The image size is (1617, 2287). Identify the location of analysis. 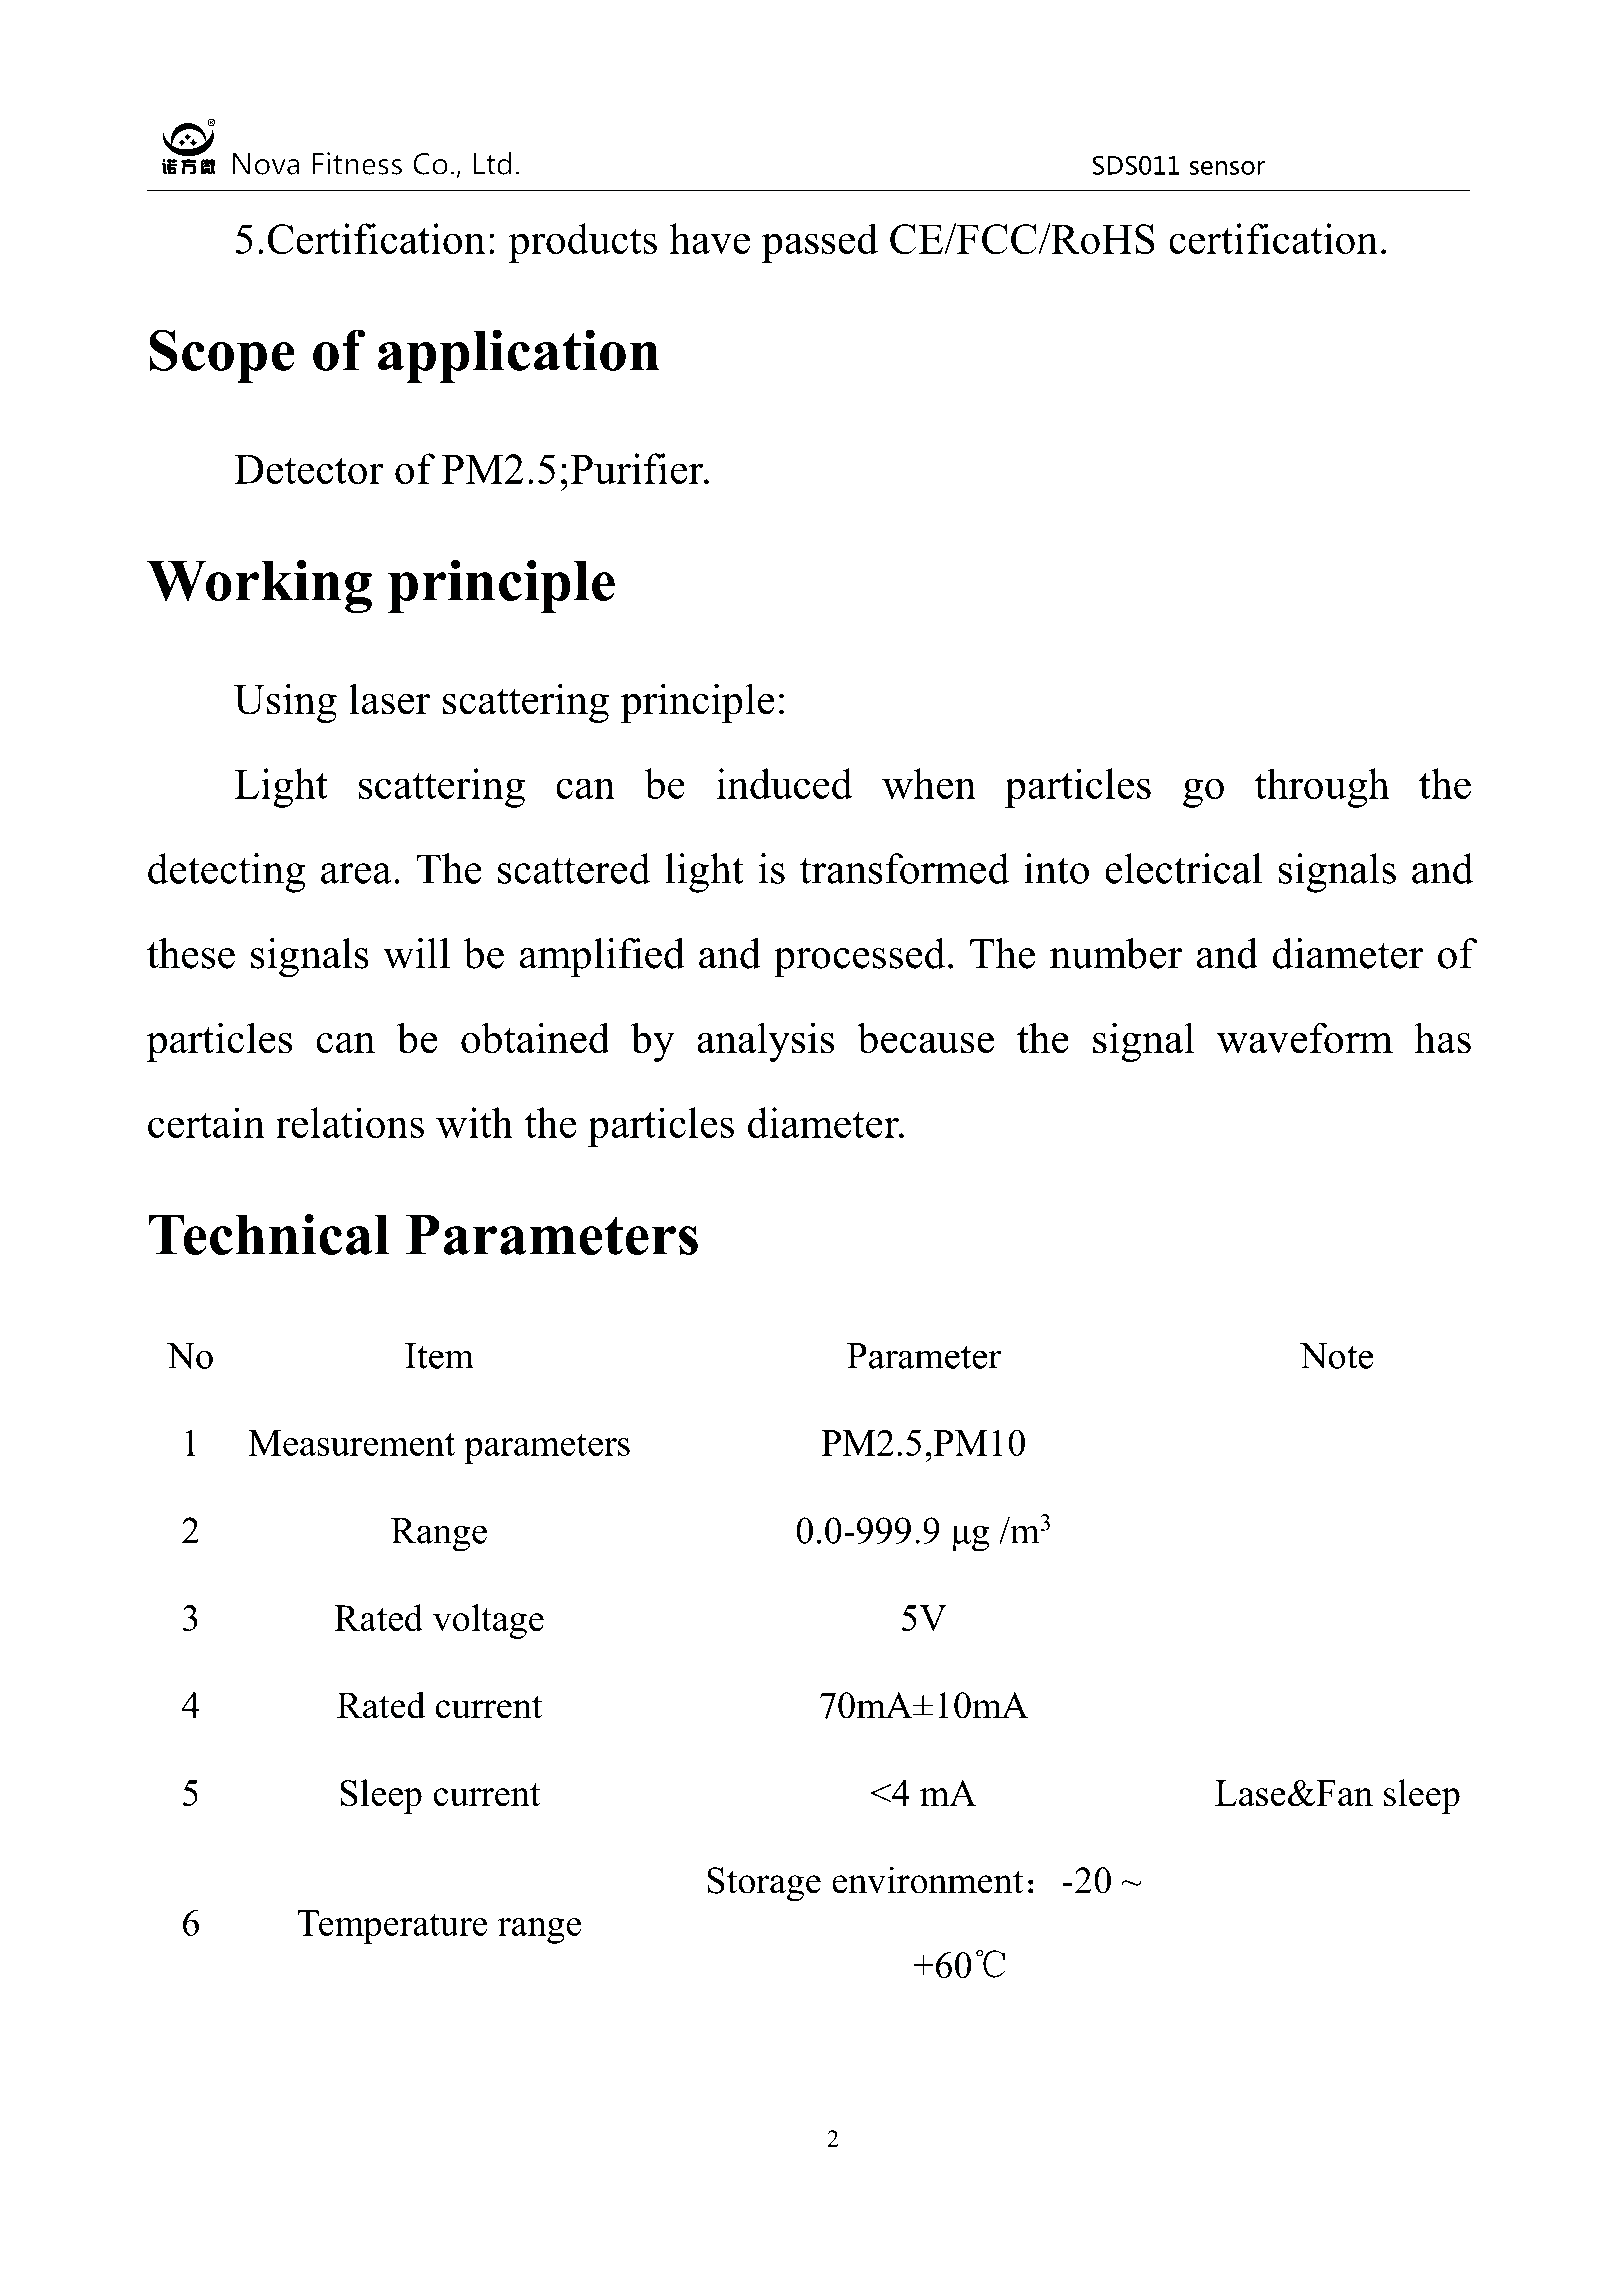
(765, 1042).
